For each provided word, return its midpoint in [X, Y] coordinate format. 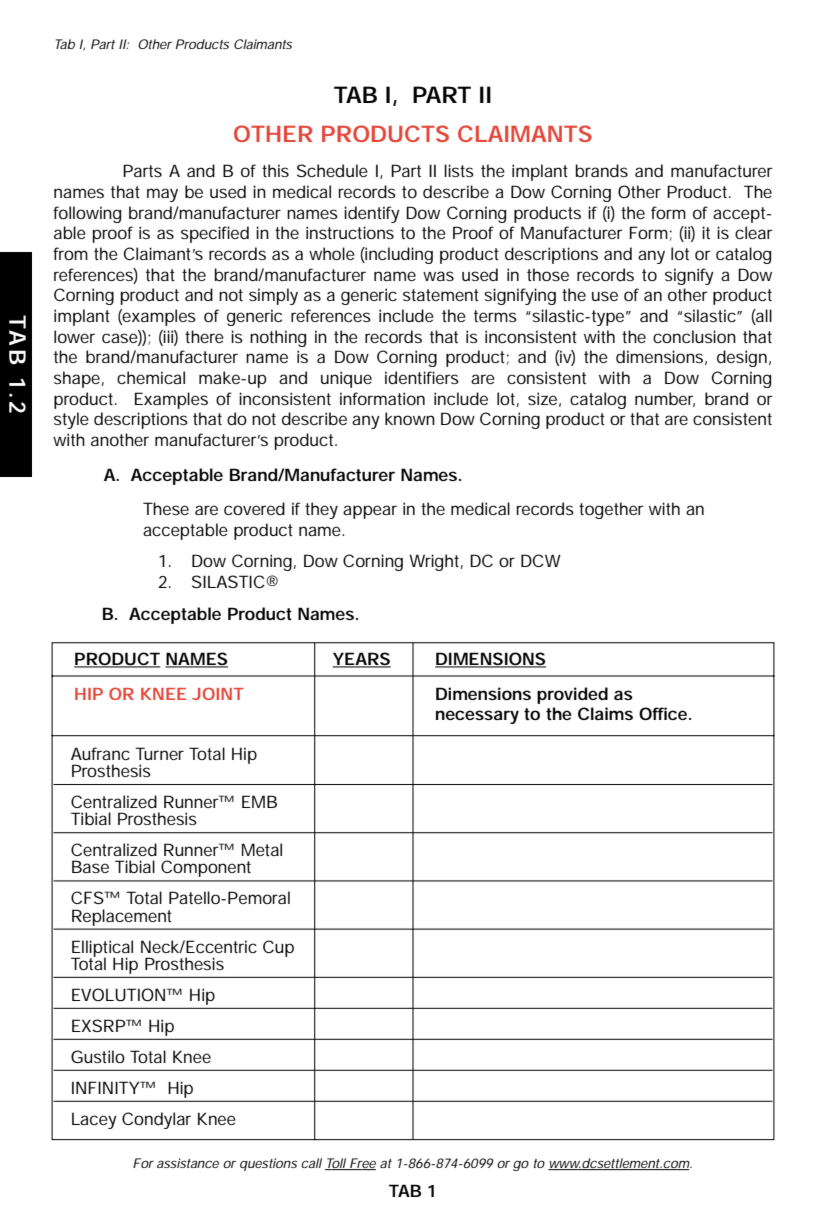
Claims [605, 713]
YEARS [362, 660]
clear [754, 232]
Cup [278, 948]
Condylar [156, 1120]
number [665, 399]
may [162, 195]
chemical [151, 377]
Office [663, 713]
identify [372, 214]
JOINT [218, 693]
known [410, 418]
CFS [88, 897]
